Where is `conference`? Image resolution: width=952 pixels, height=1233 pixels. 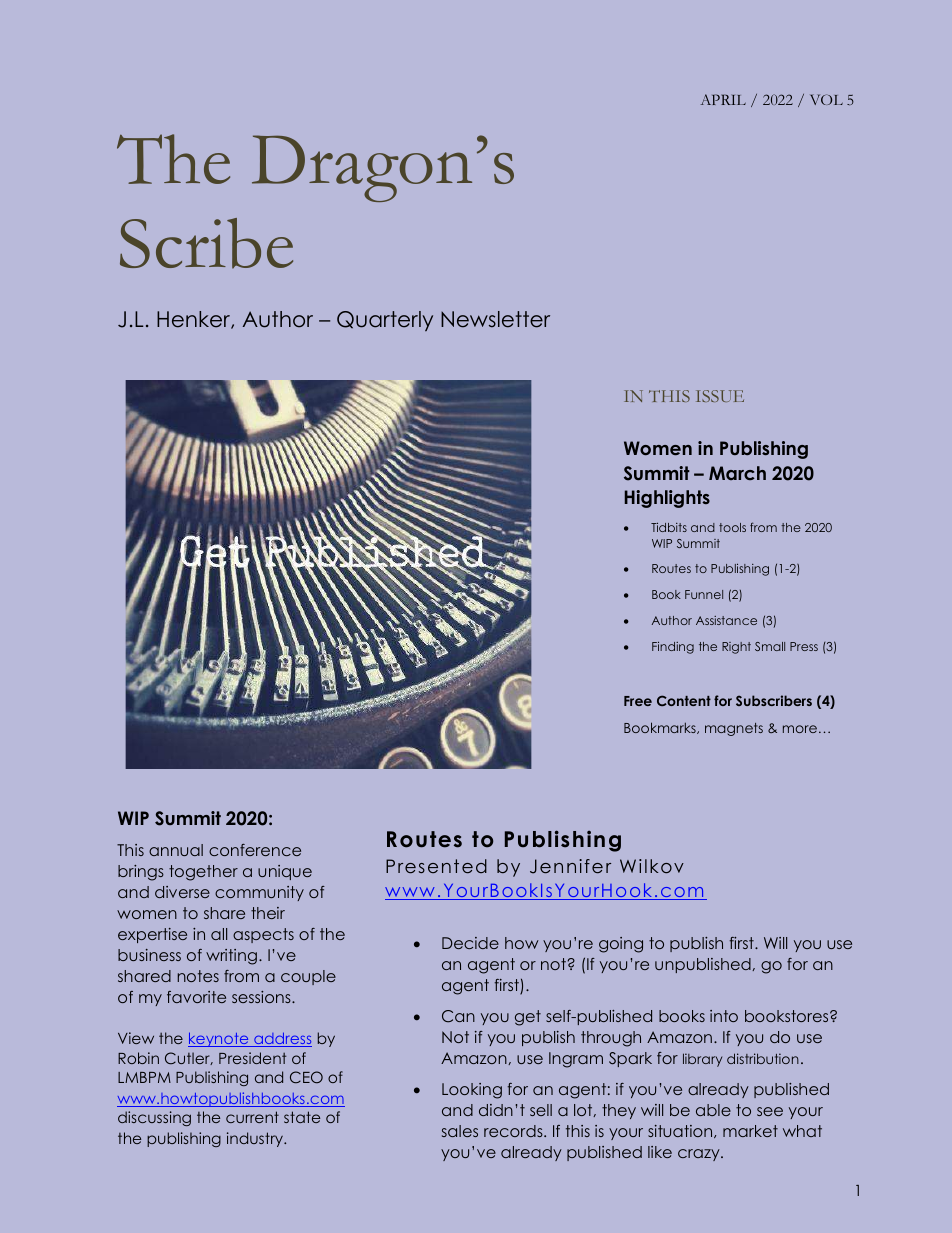
conference is located at coordinates (255, 850).
